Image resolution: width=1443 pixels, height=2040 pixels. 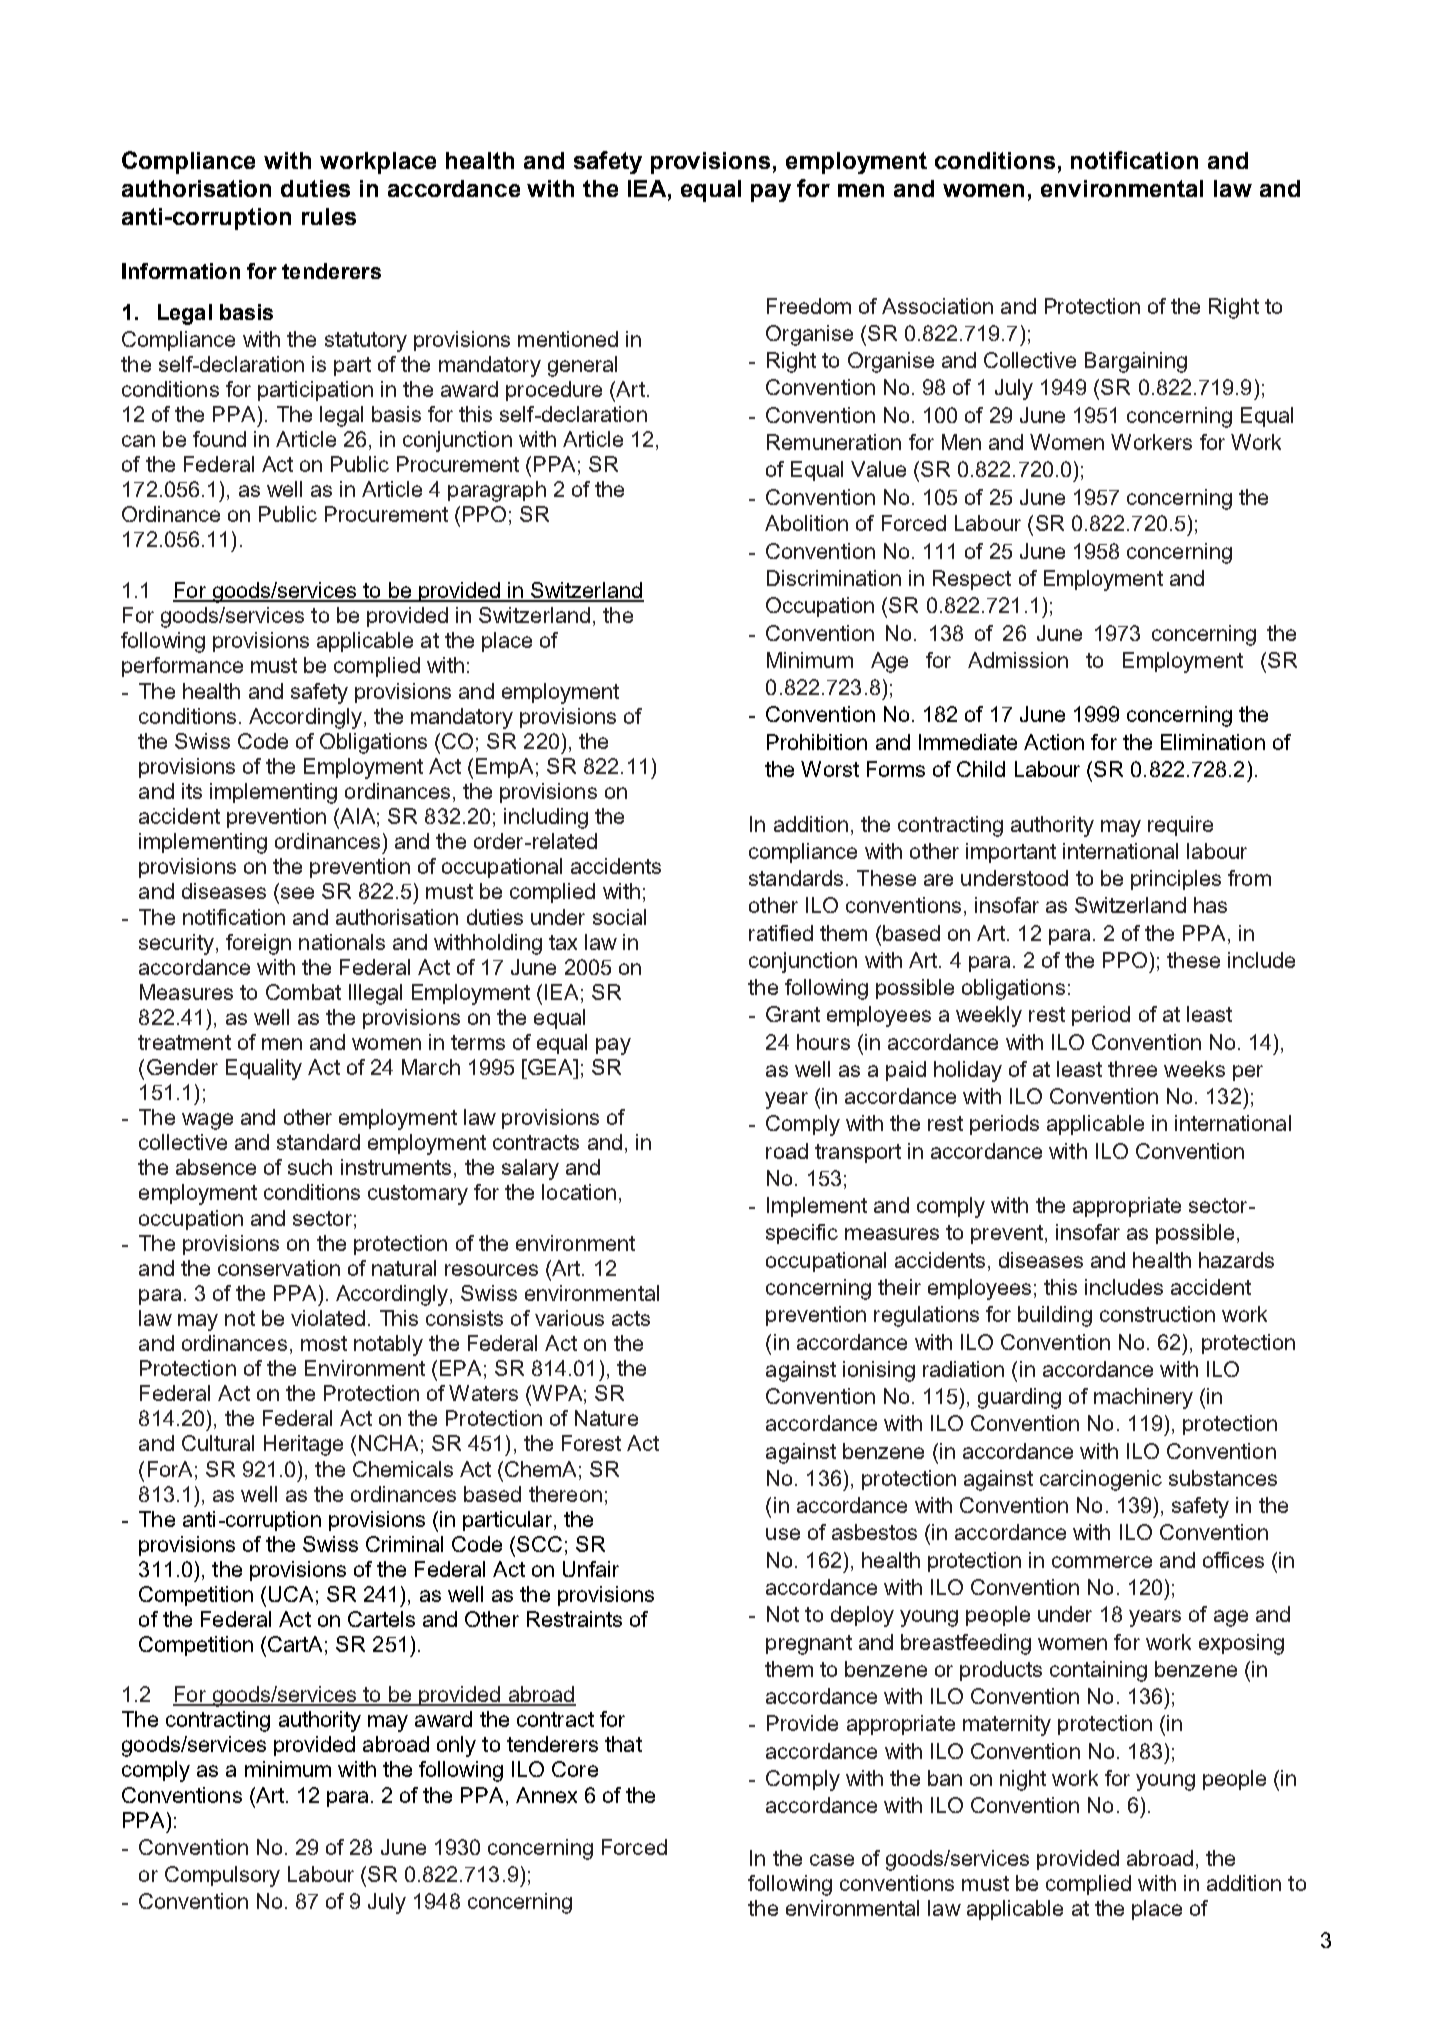 I want to click on Combat, so click(x=303, y=992).
